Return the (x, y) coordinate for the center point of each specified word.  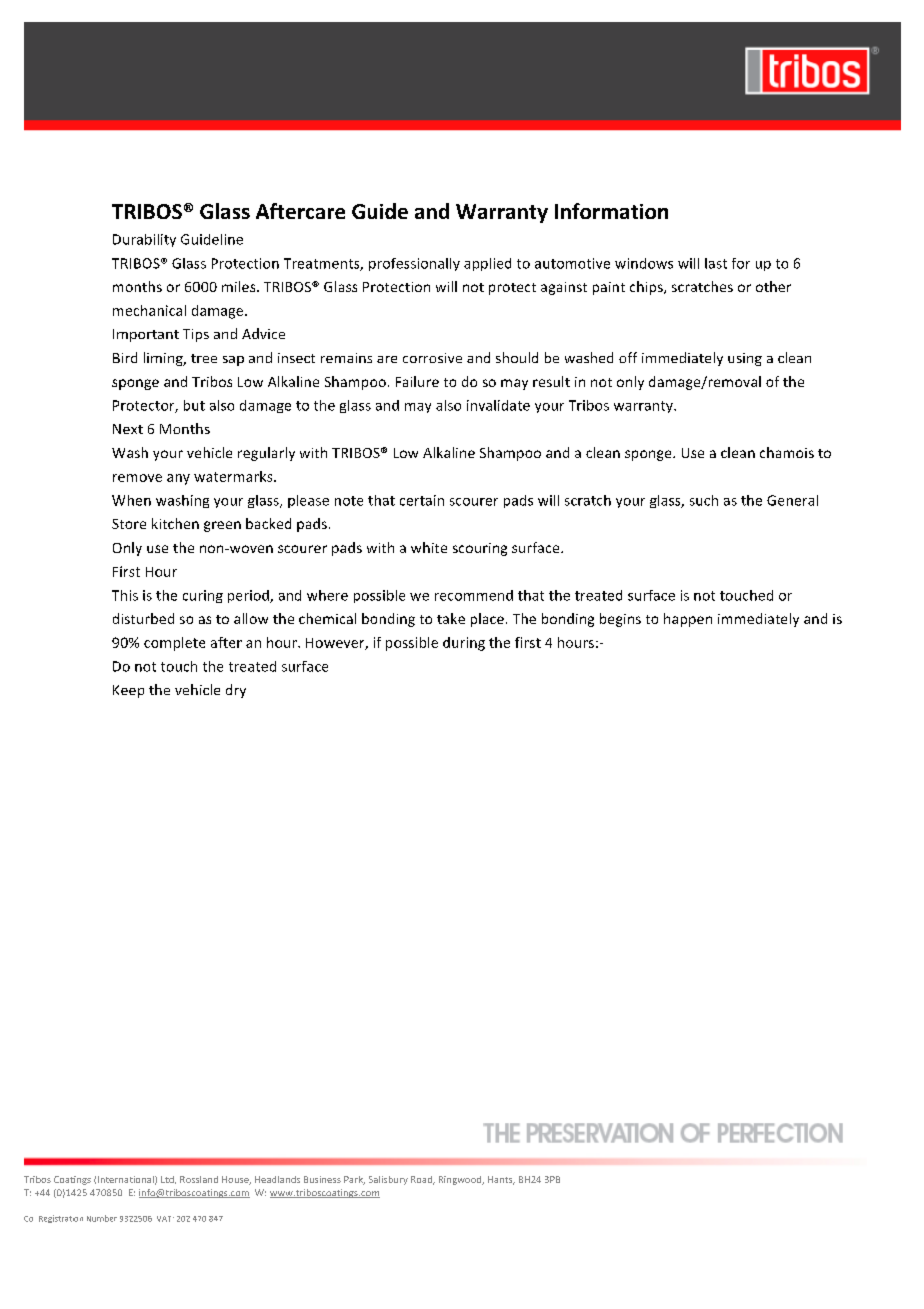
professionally (414, 264)
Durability (144, 240)
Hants (501, 1180)
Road (423, 1180)
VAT (165, 1219)
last (716, 263)
